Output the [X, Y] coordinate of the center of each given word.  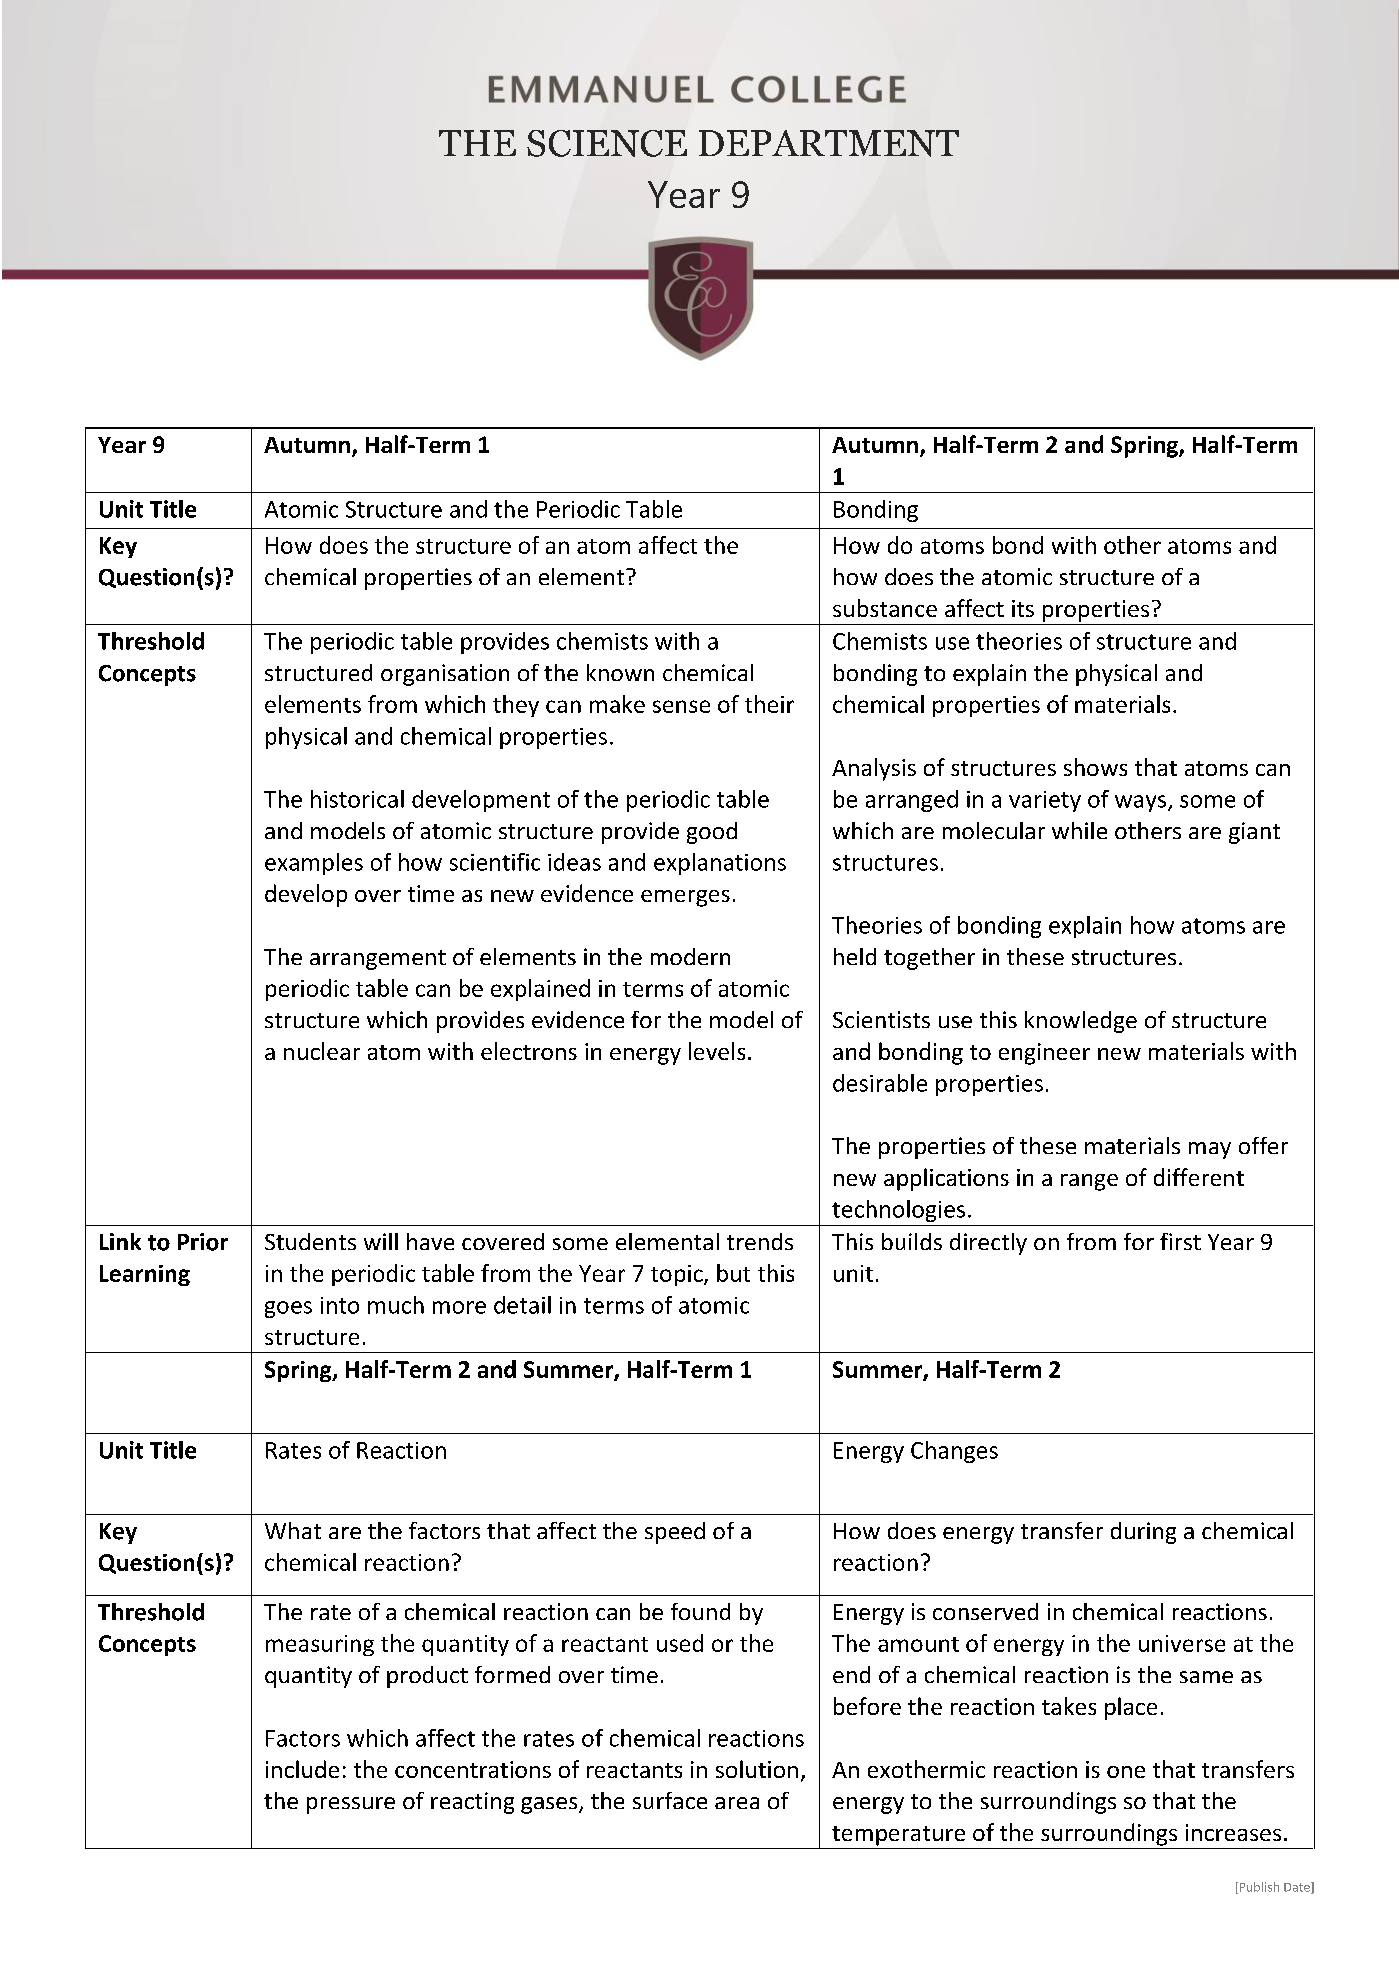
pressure [351, 1805]
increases [1233, 1832]
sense [681, 706]
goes [288, 1309]
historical [357, 799]
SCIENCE [607, 143]
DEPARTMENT [829, 143]
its [1023, 608]
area [737, 1803]
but [733, 1273]
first [1180, 1241]
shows [1095, 767]
